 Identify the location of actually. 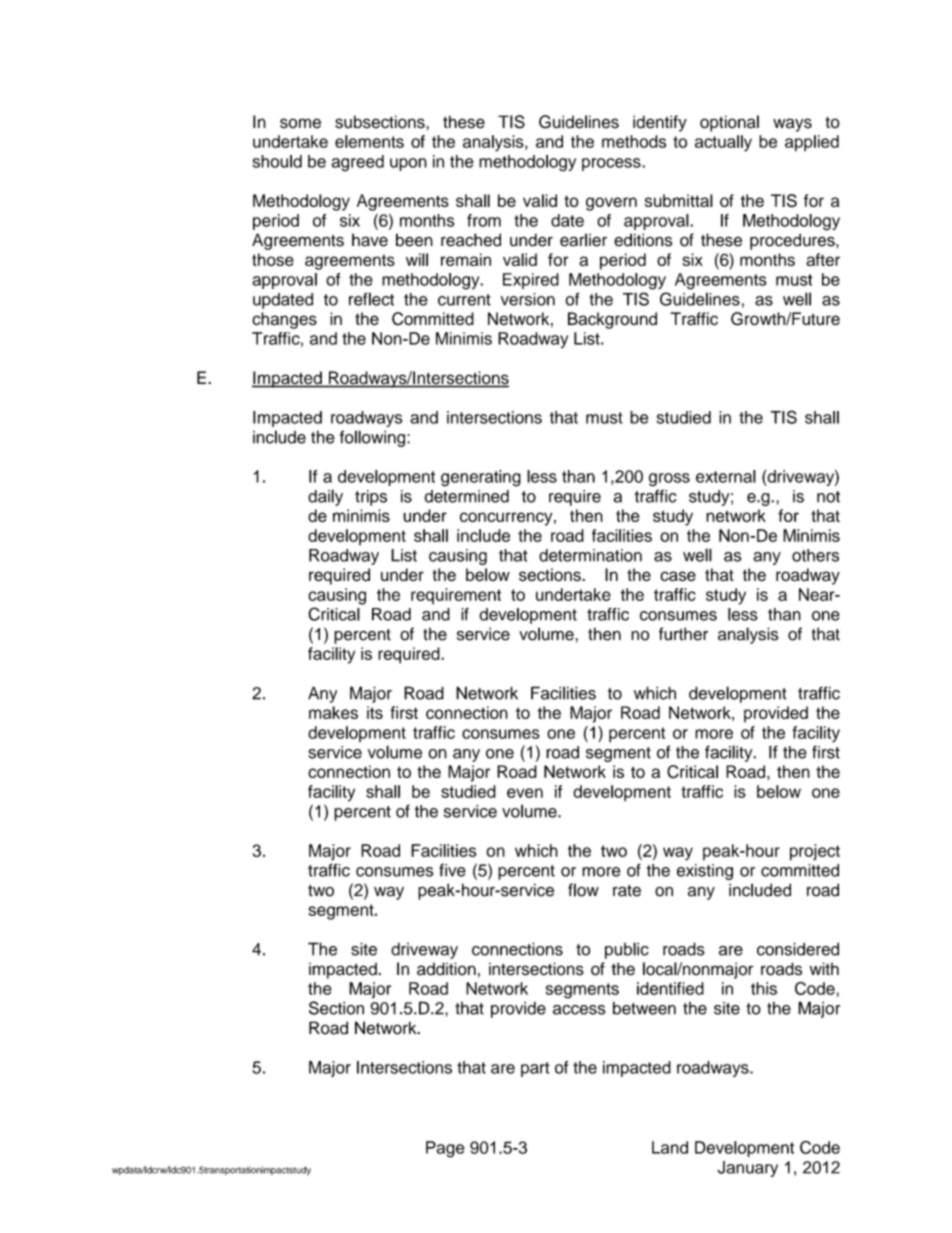
(723, 143).
